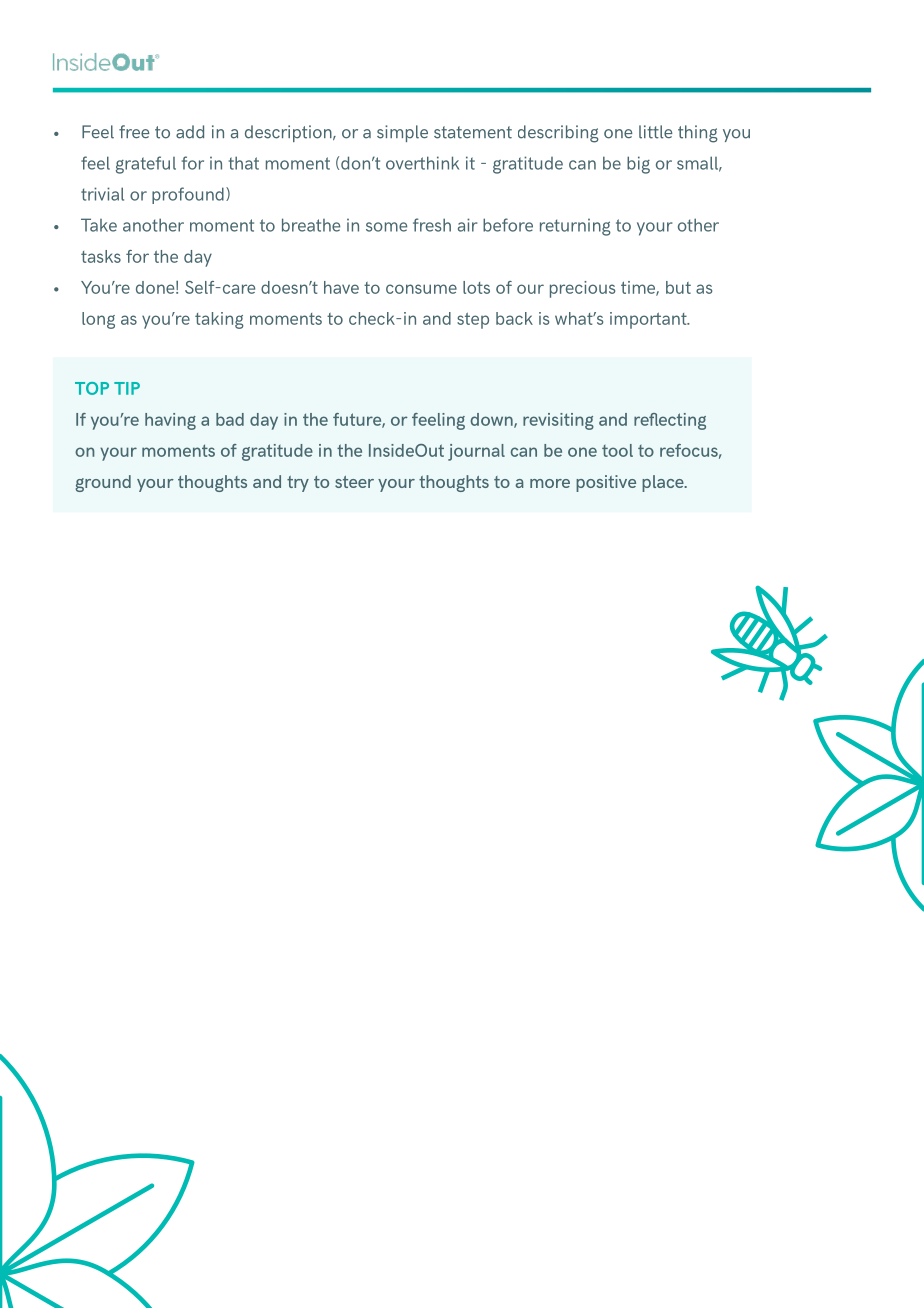 The height and width of the document is (1308, 924). Describe the element at coordinates (656, 132) in the document. I see `little` at that location.
